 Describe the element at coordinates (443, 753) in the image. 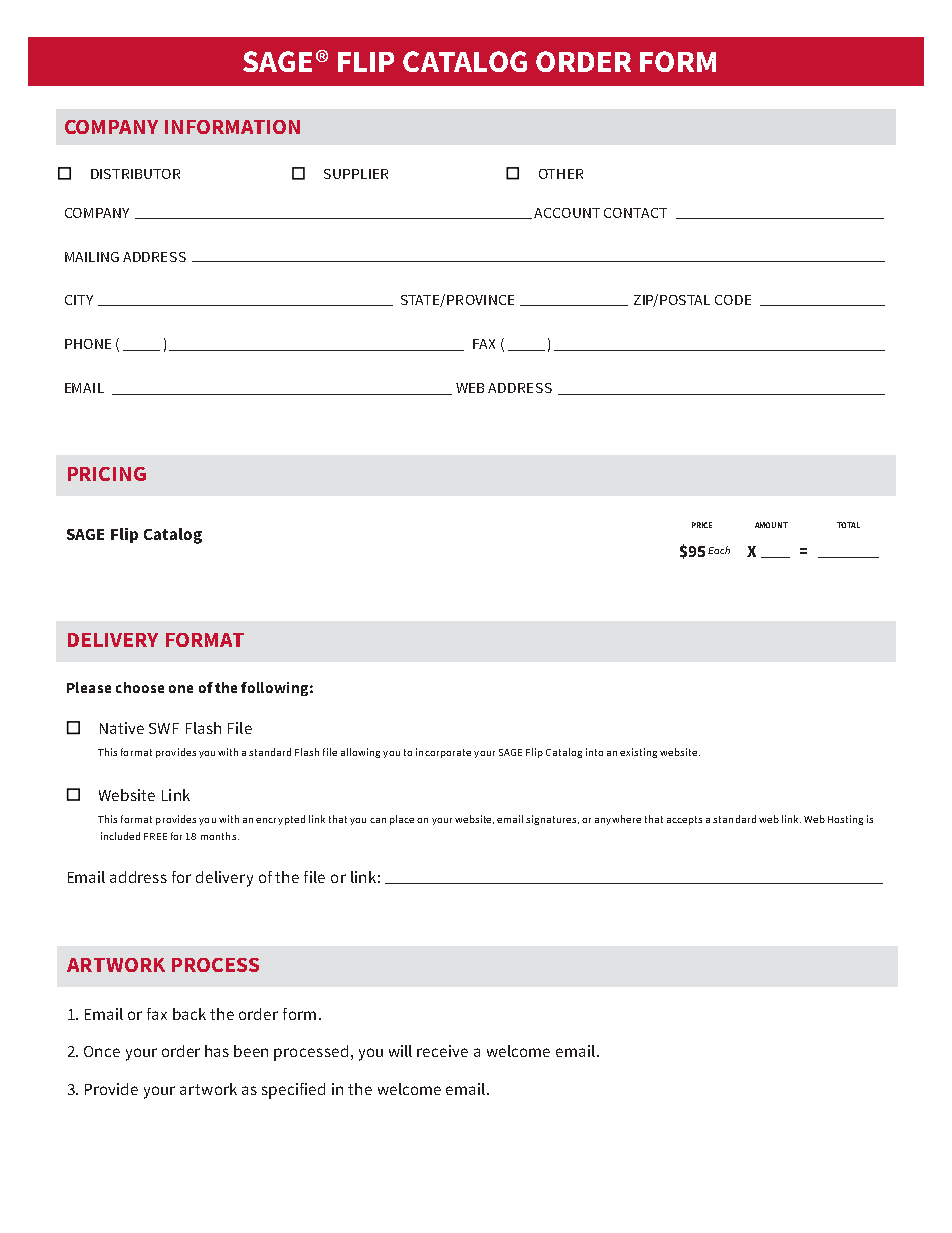

I see `incorporate` at that location.
